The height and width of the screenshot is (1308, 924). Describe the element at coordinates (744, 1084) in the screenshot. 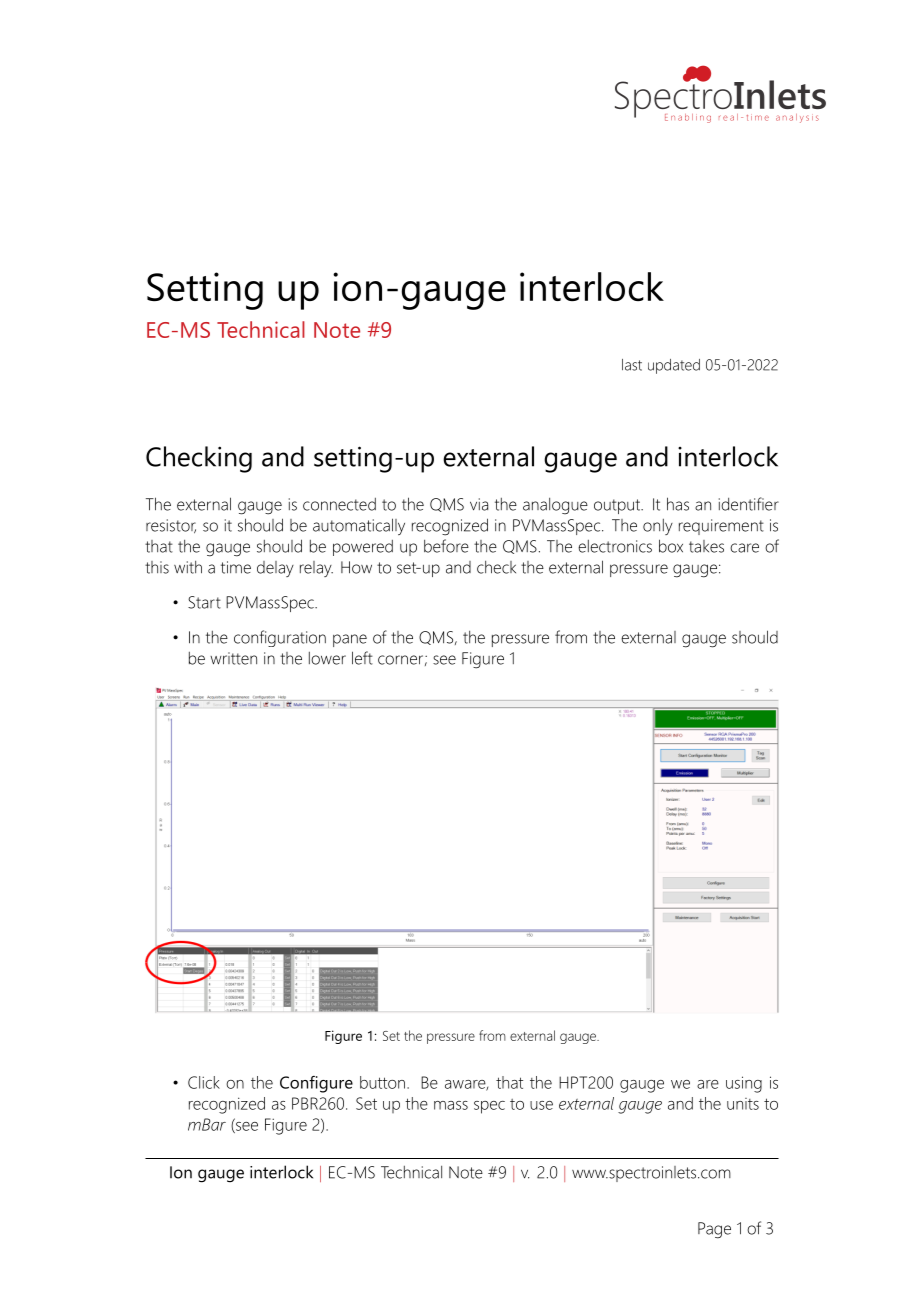

I see `using` at that location.
